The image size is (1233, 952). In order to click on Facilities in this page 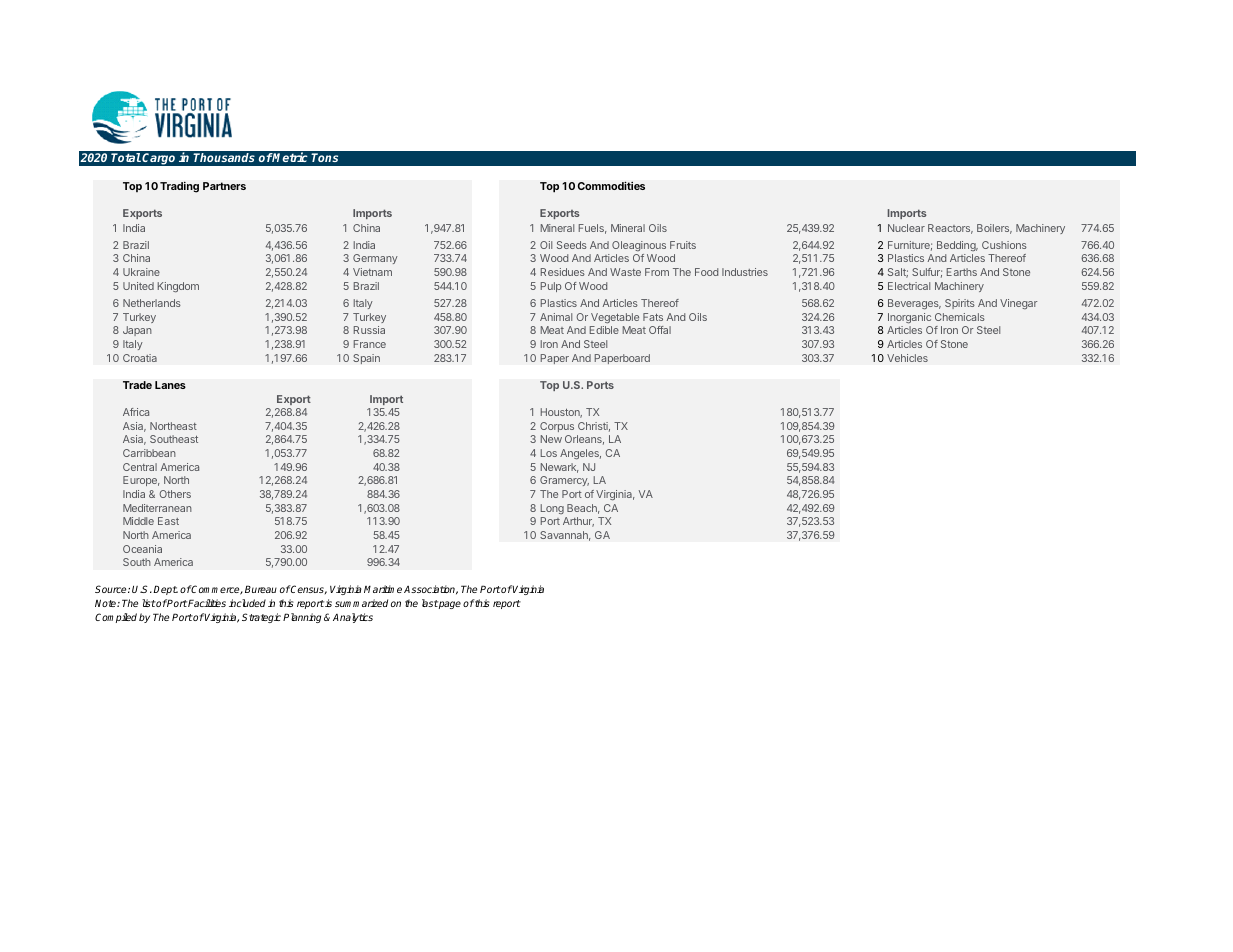, I will do `click(207, 603)`.
